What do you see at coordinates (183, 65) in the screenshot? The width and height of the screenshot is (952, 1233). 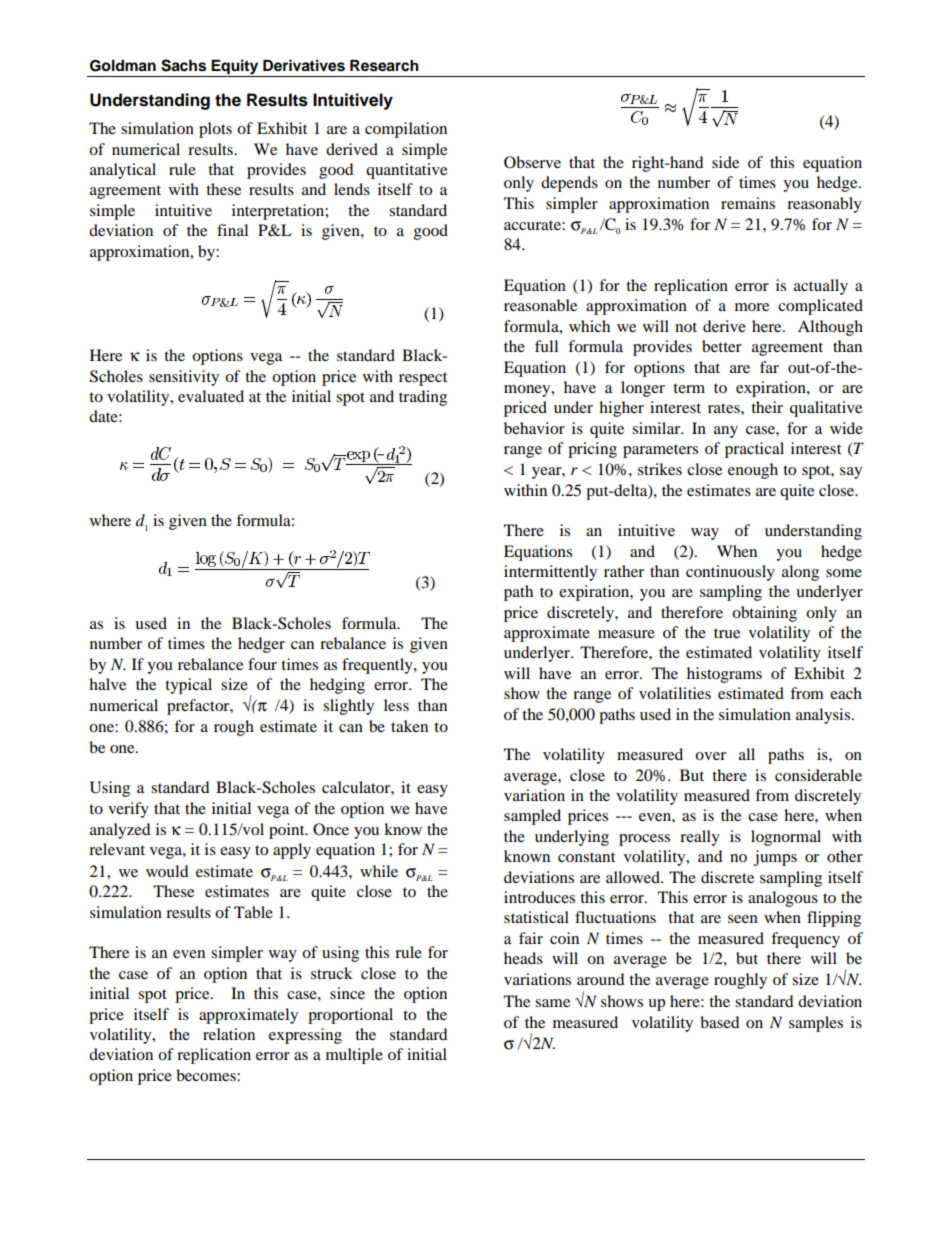 I see `Sachs` at bounding box center [183, 65].
